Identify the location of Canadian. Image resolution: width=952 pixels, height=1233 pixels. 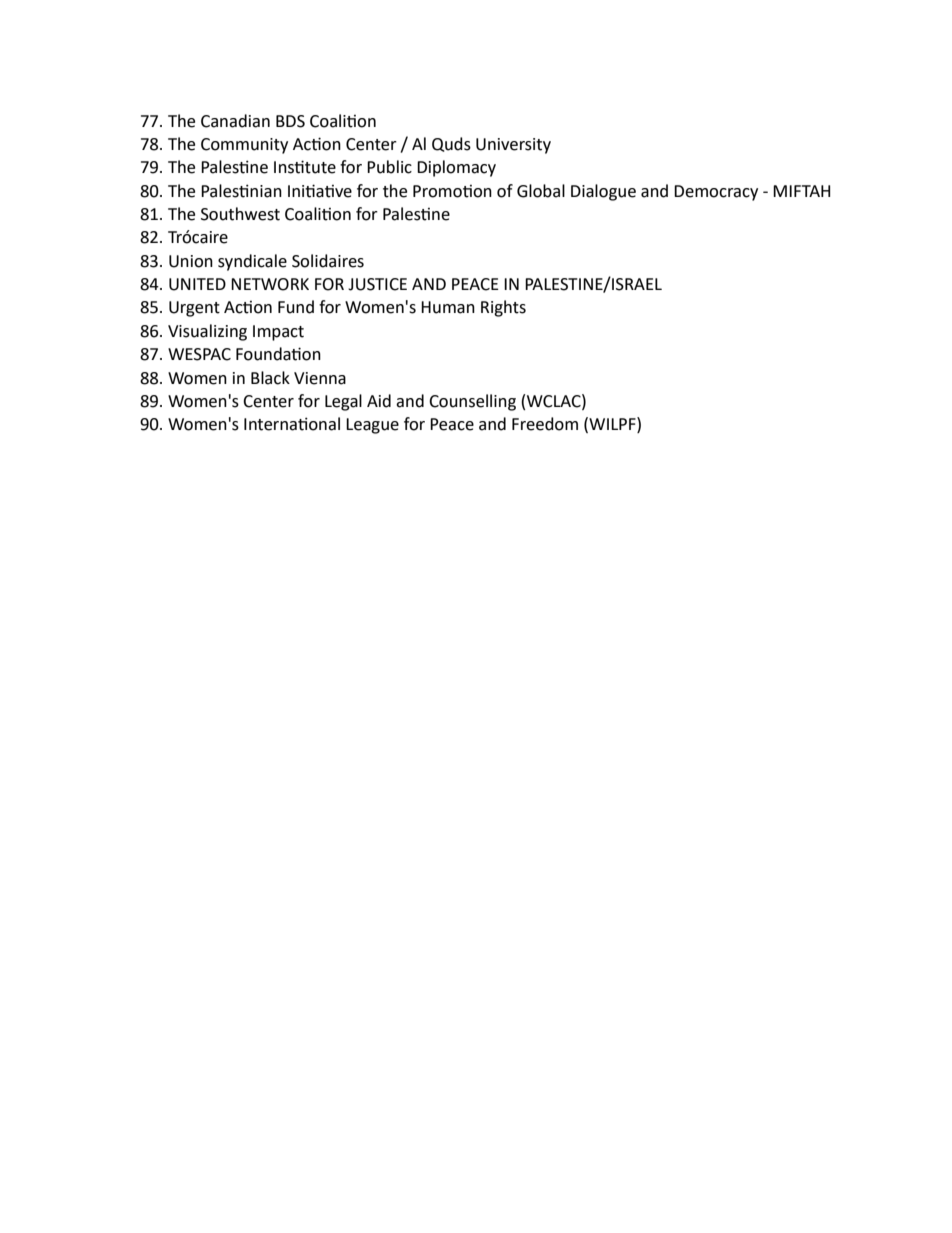
(235, 121).
